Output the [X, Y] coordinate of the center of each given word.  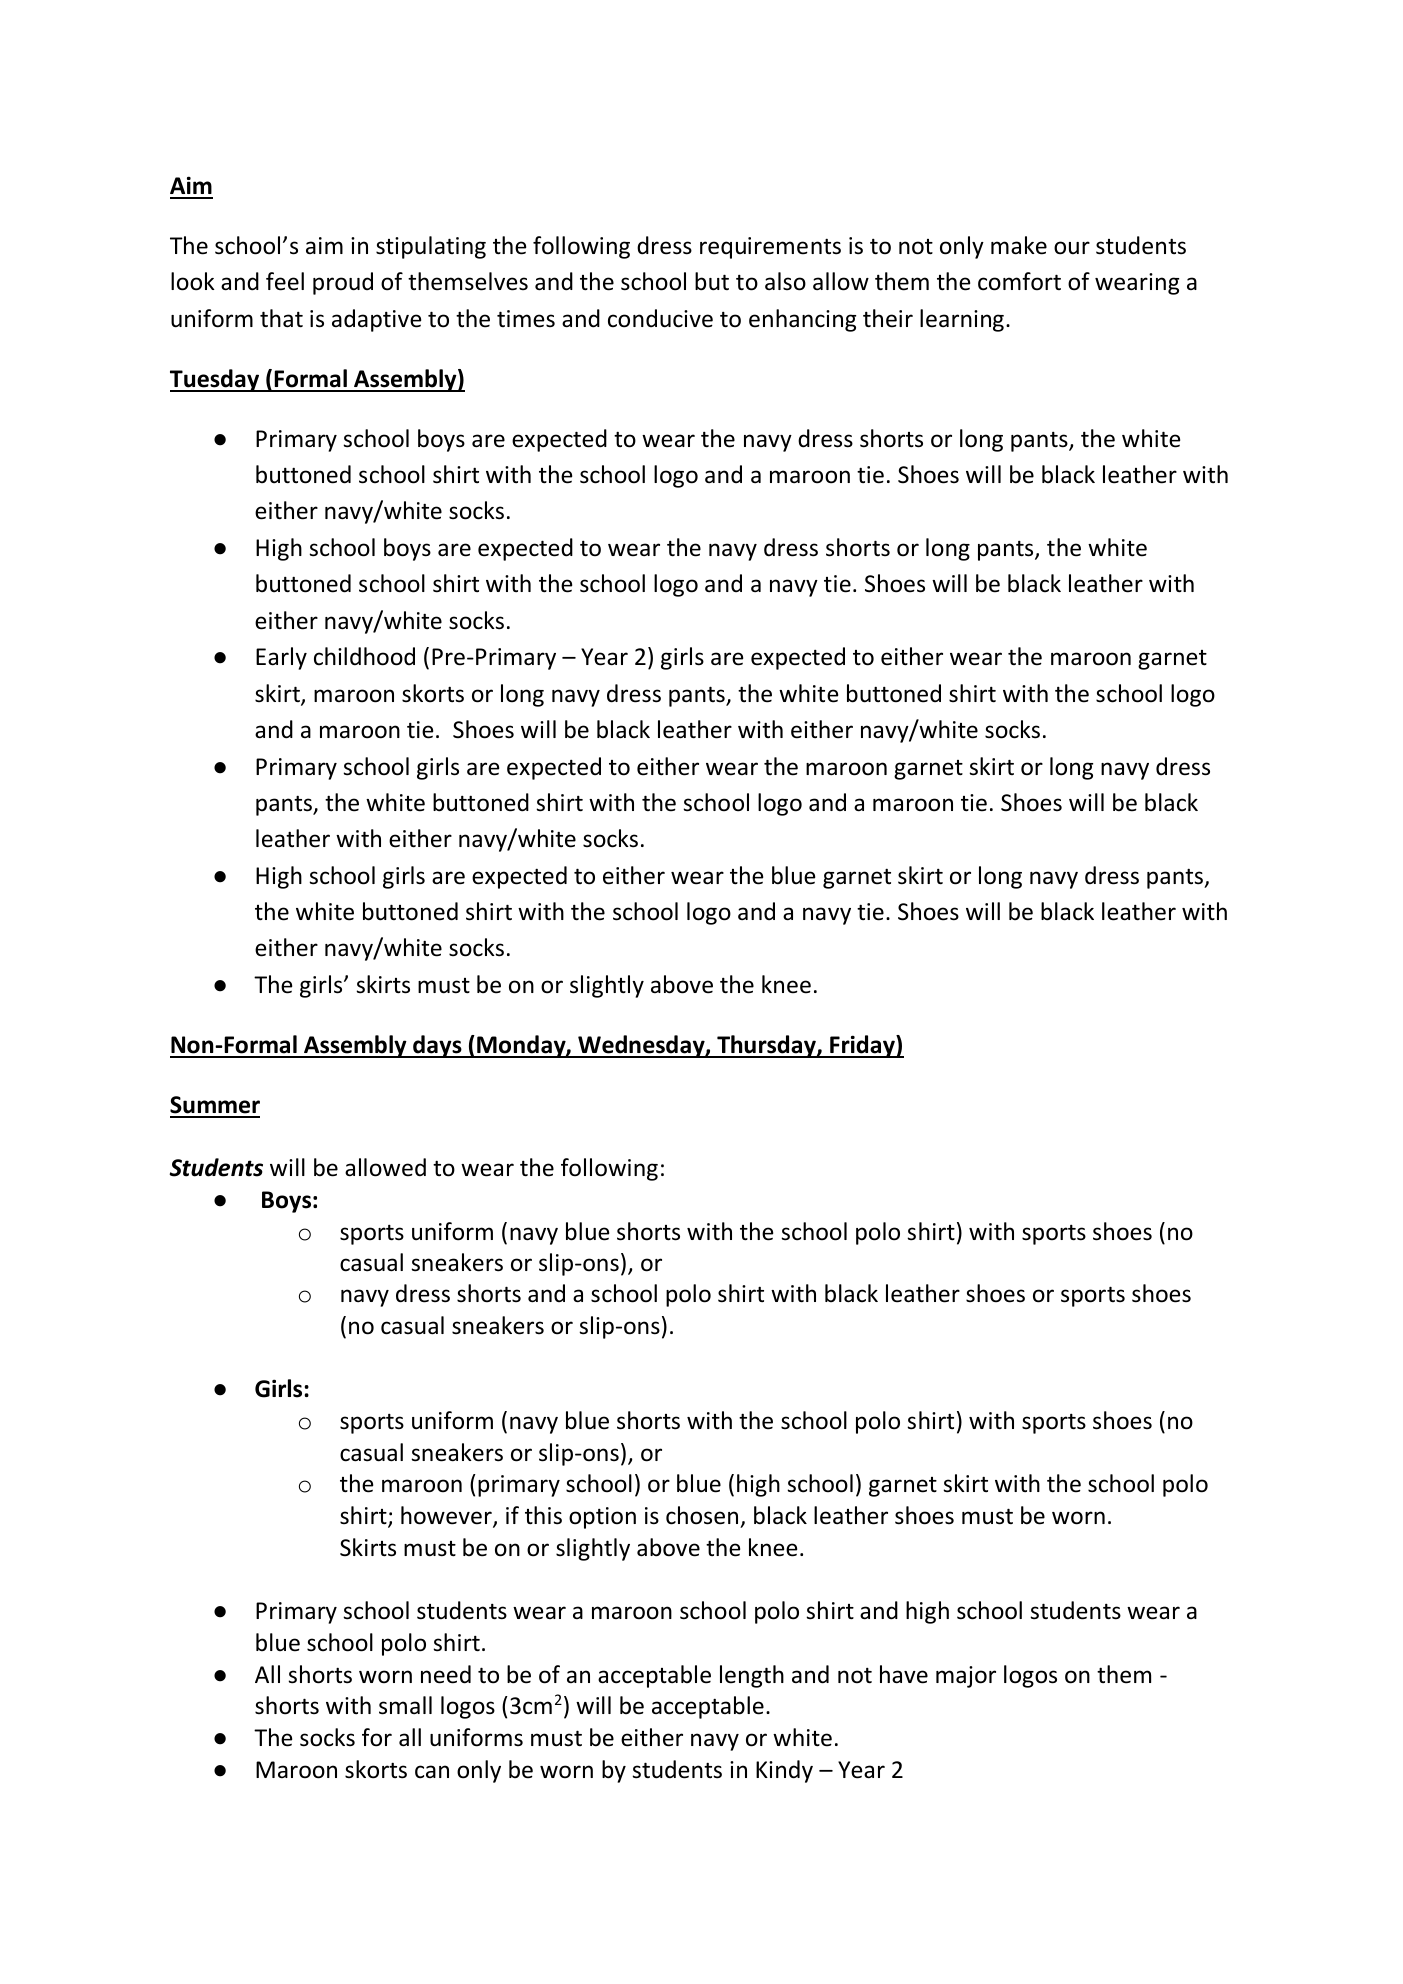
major [966, 1677]
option [602, 1518]
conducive [660, 318]
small [405, 1705]
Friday [862, 1046]
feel [285, 281]
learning [962, 320]
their [888, 318]
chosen [702, 1515]
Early [281, 658]
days [437, 1046]
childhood [364, 656]
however [447, 1516]
